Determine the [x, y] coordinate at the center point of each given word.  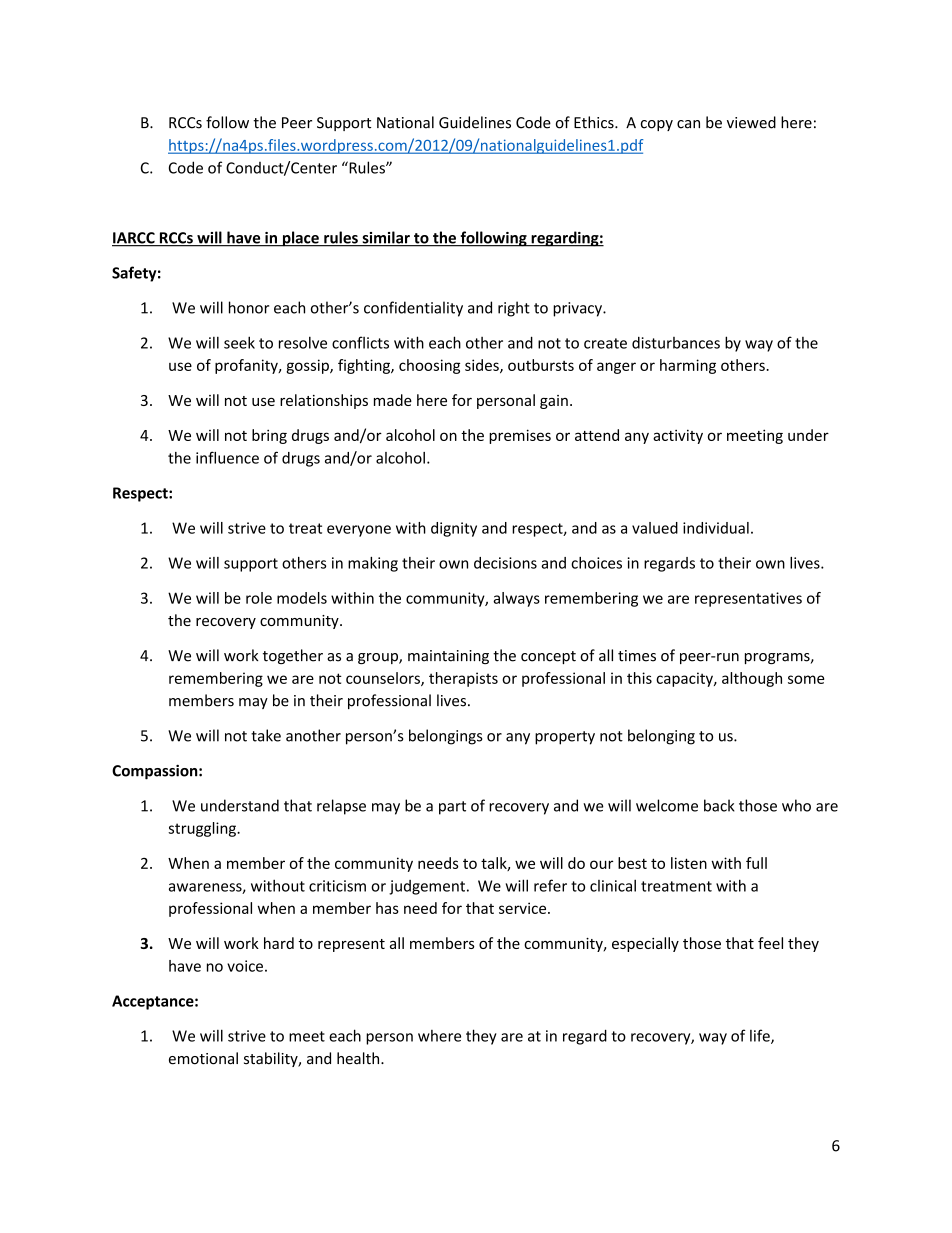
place [300, 239]
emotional [203, 1058]
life [761, 1036]
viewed [751, 122]
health [359, 1058]
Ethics [595, 122]
